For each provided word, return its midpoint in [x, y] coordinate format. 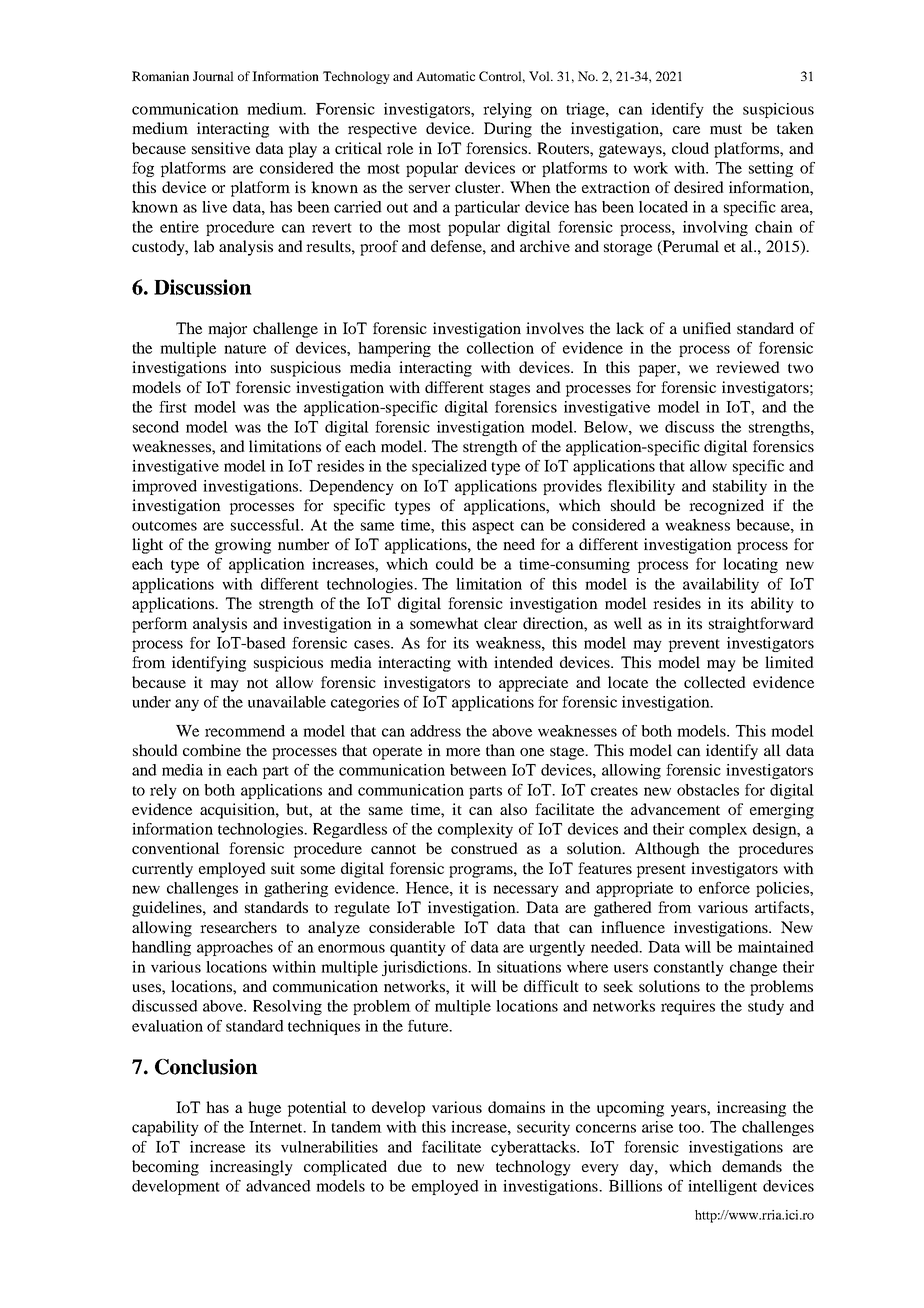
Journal [213, 76]
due [410, 1166]
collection [500, 348]
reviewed [748, 367]
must [726, 129]
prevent [694, 645]
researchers [238, 927]
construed [484, 848]
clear [500, 623]
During [508, 130]
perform [160, 625]
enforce [724, 888]
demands [752, 1166]
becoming [165, 1168]
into [248, 367]
